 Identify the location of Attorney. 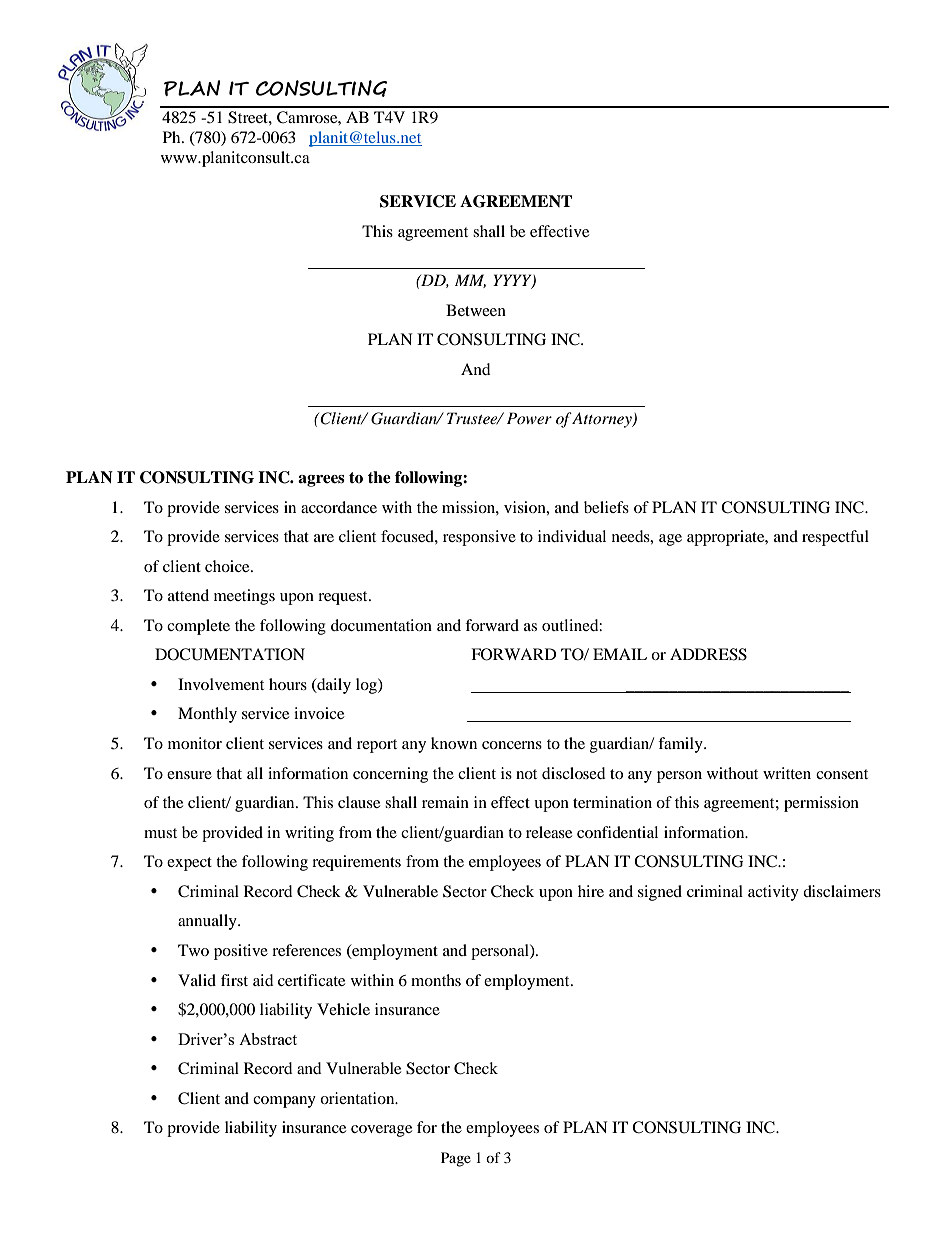
(602, 420).
